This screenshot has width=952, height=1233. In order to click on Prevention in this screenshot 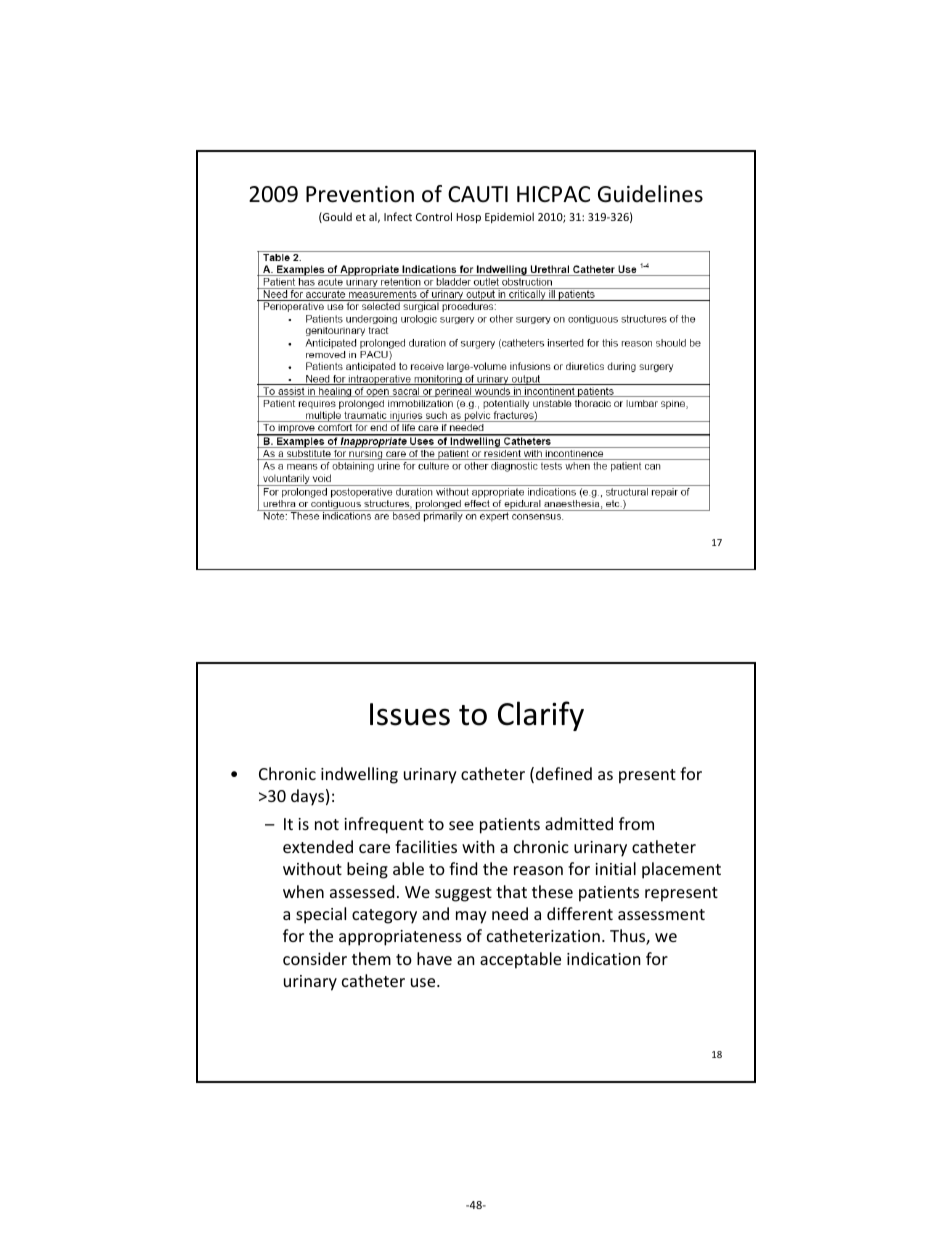, I will do `click(360, 194)`.
